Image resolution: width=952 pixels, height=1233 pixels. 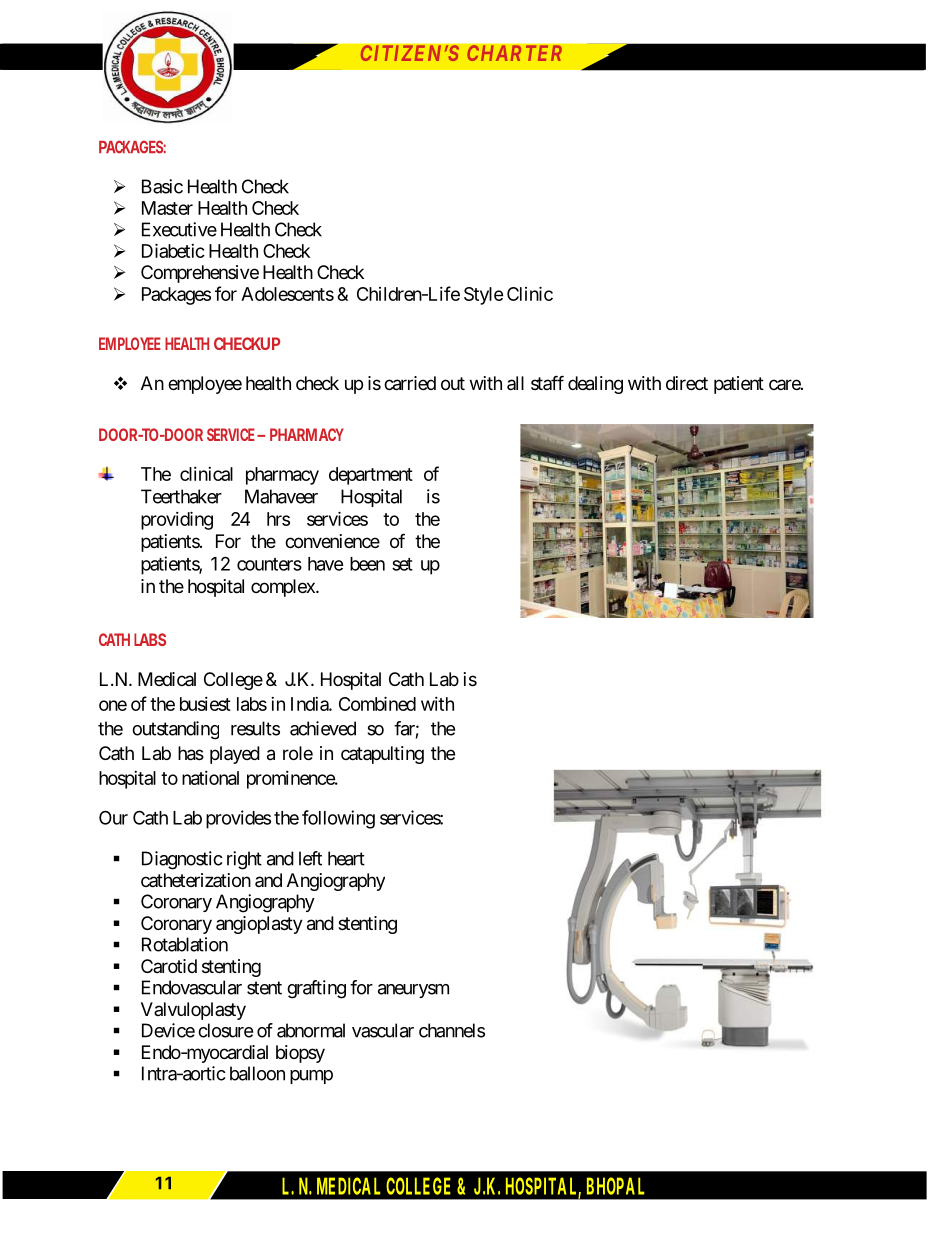 What do you see at coordinates (377, 703) in the screenshot?
I see `Combined` at bounding box center [377, 703].
